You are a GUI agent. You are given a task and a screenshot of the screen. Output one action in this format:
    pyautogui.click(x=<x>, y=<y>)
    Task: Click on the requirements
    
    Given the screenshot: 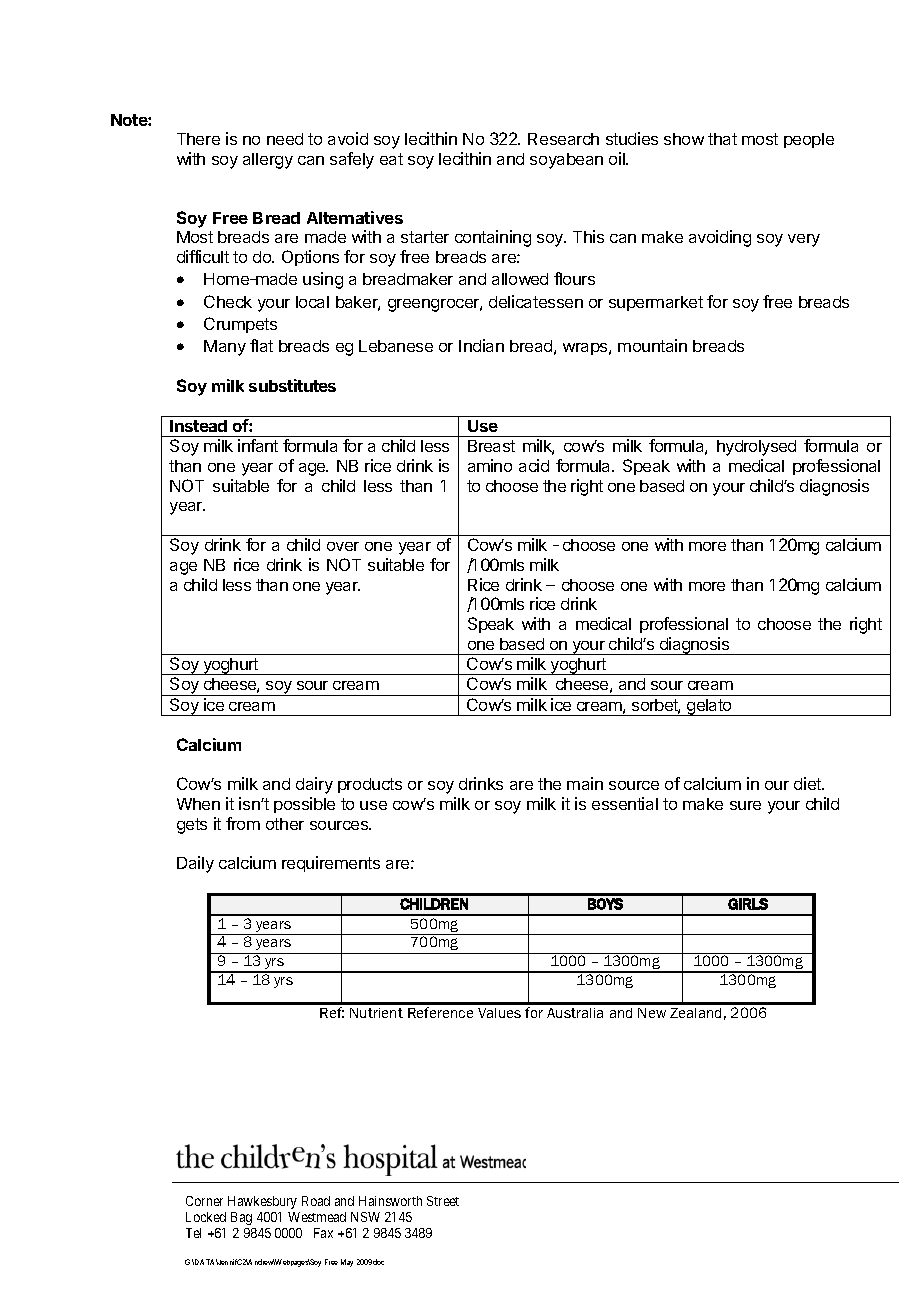 What is the action you would take?
    pyautogui.click(x=331, y=864)
